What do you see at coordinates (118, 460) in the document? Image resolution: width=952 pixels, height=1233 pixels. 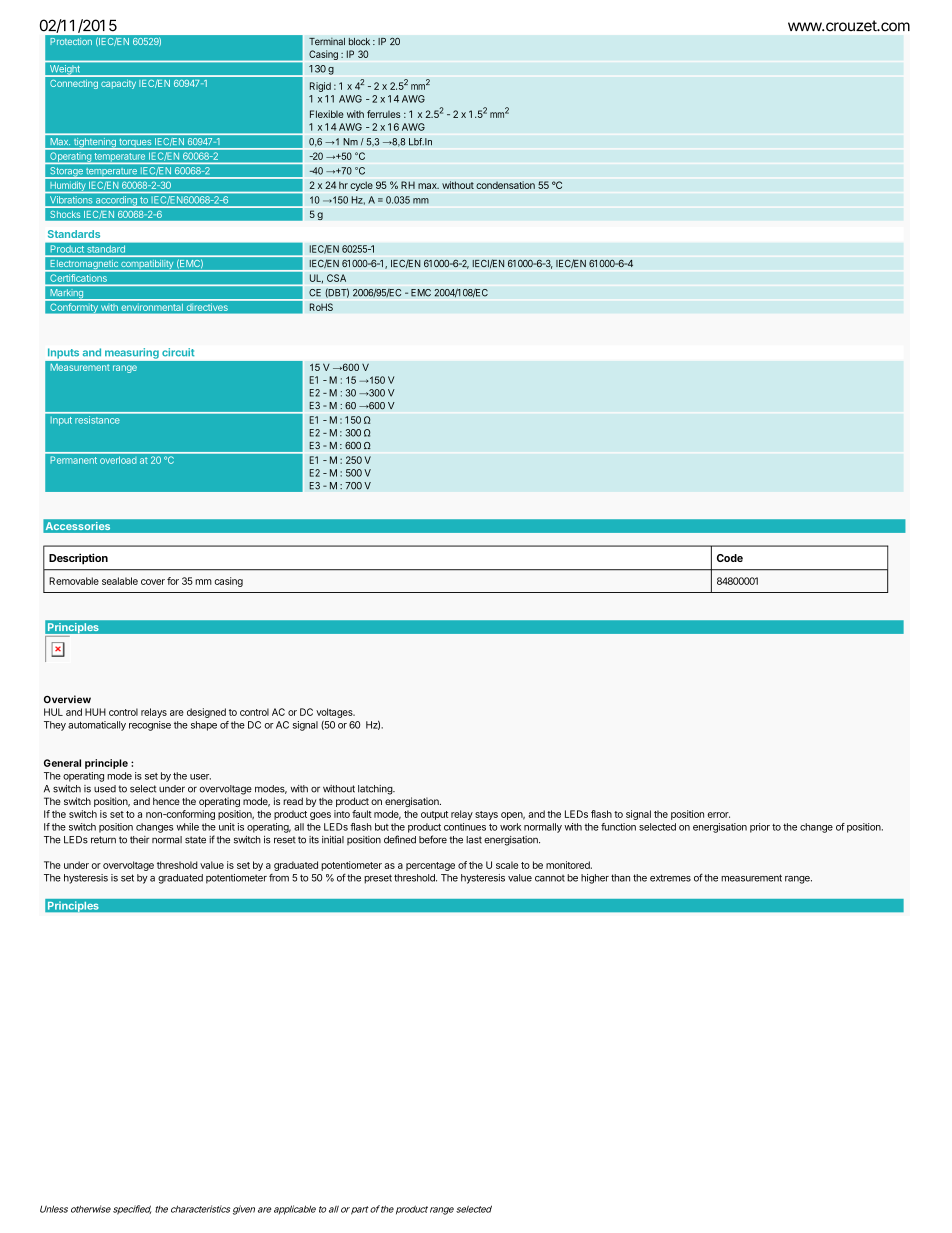 I see `overload` at bounding box center [118, 460].
